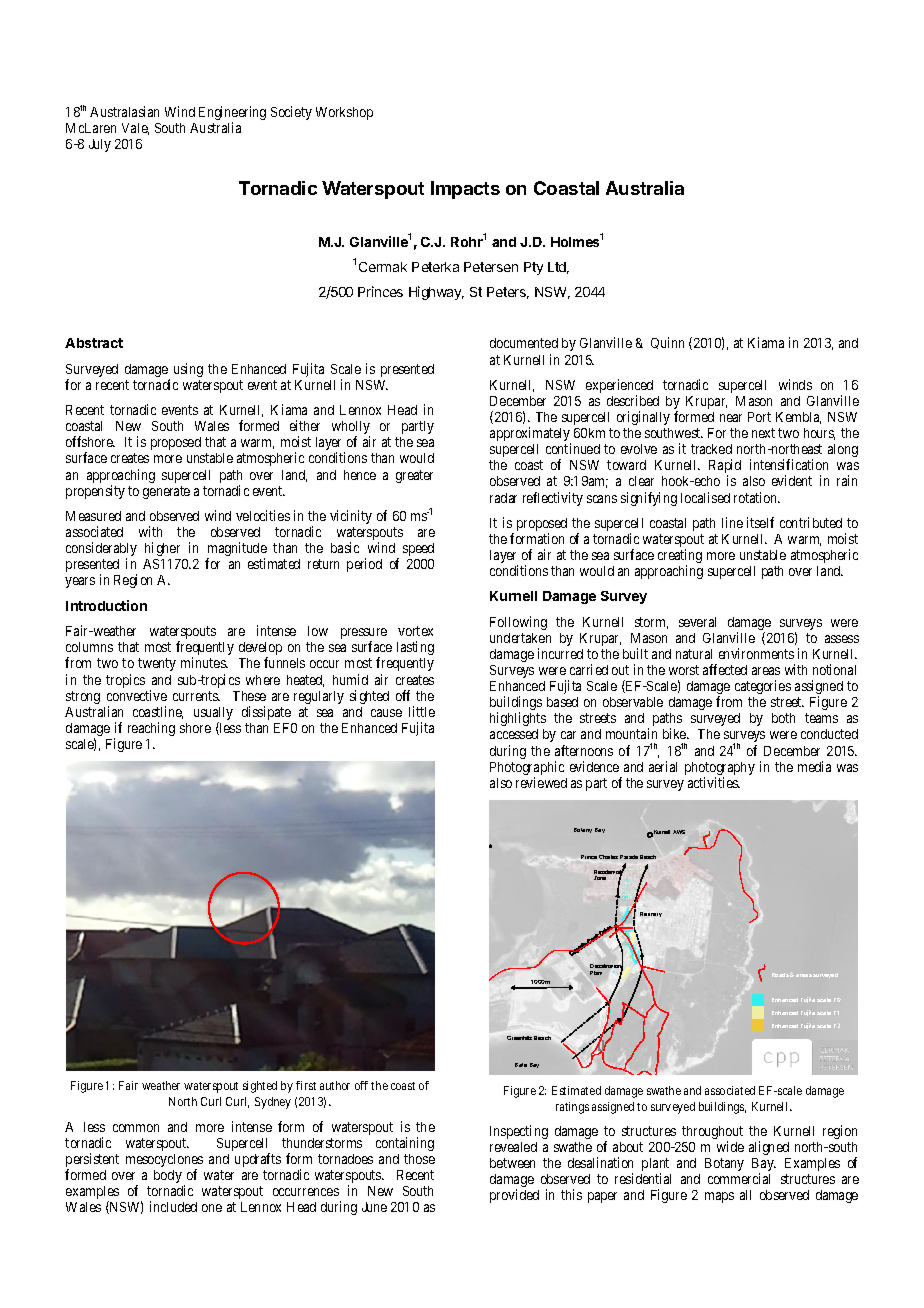  Describe the element at coordinates (168, 1176) in the image. I see `body` at that location.
